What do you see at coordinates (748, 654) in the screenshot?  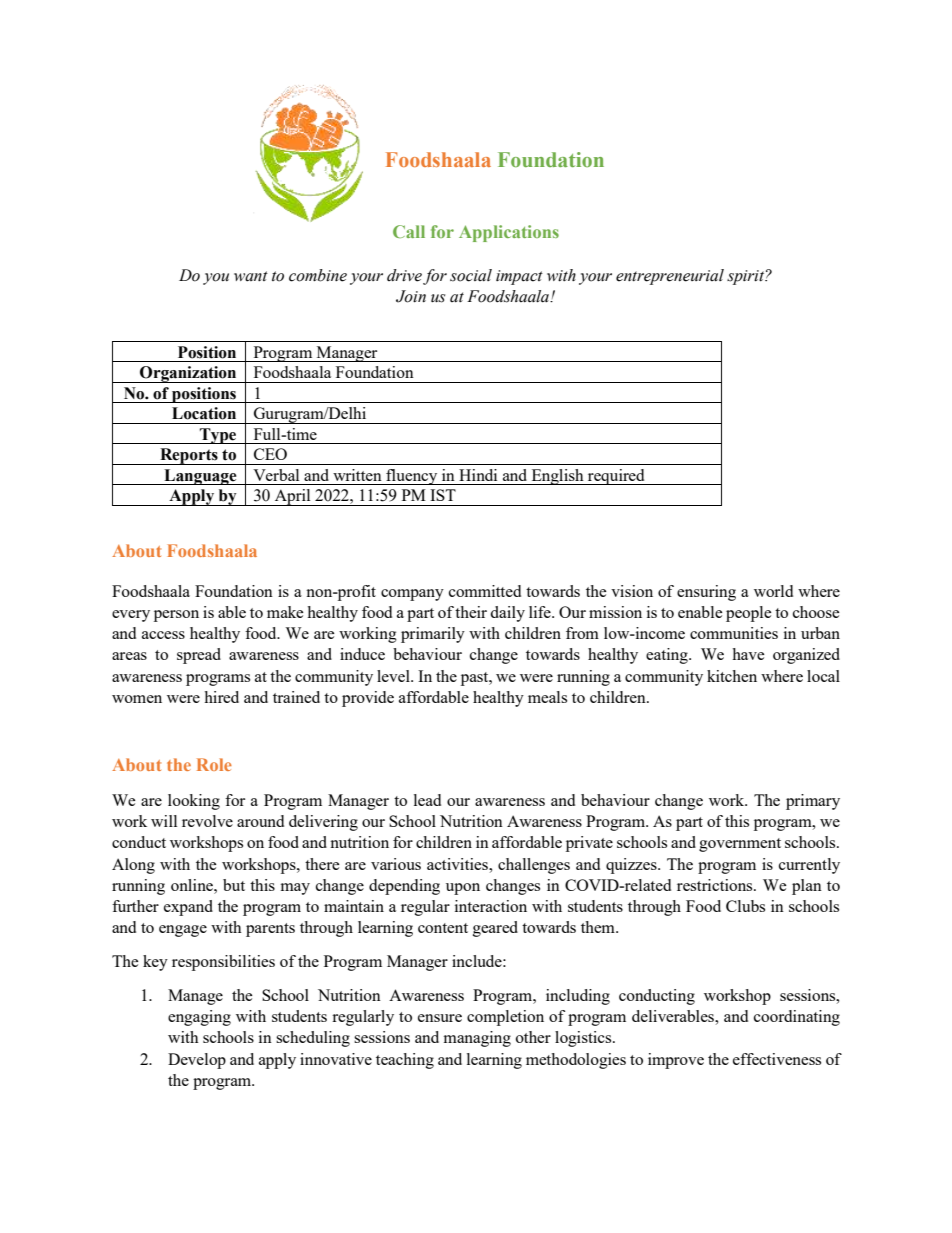 I see `have` at bounding box center [748, 654].
